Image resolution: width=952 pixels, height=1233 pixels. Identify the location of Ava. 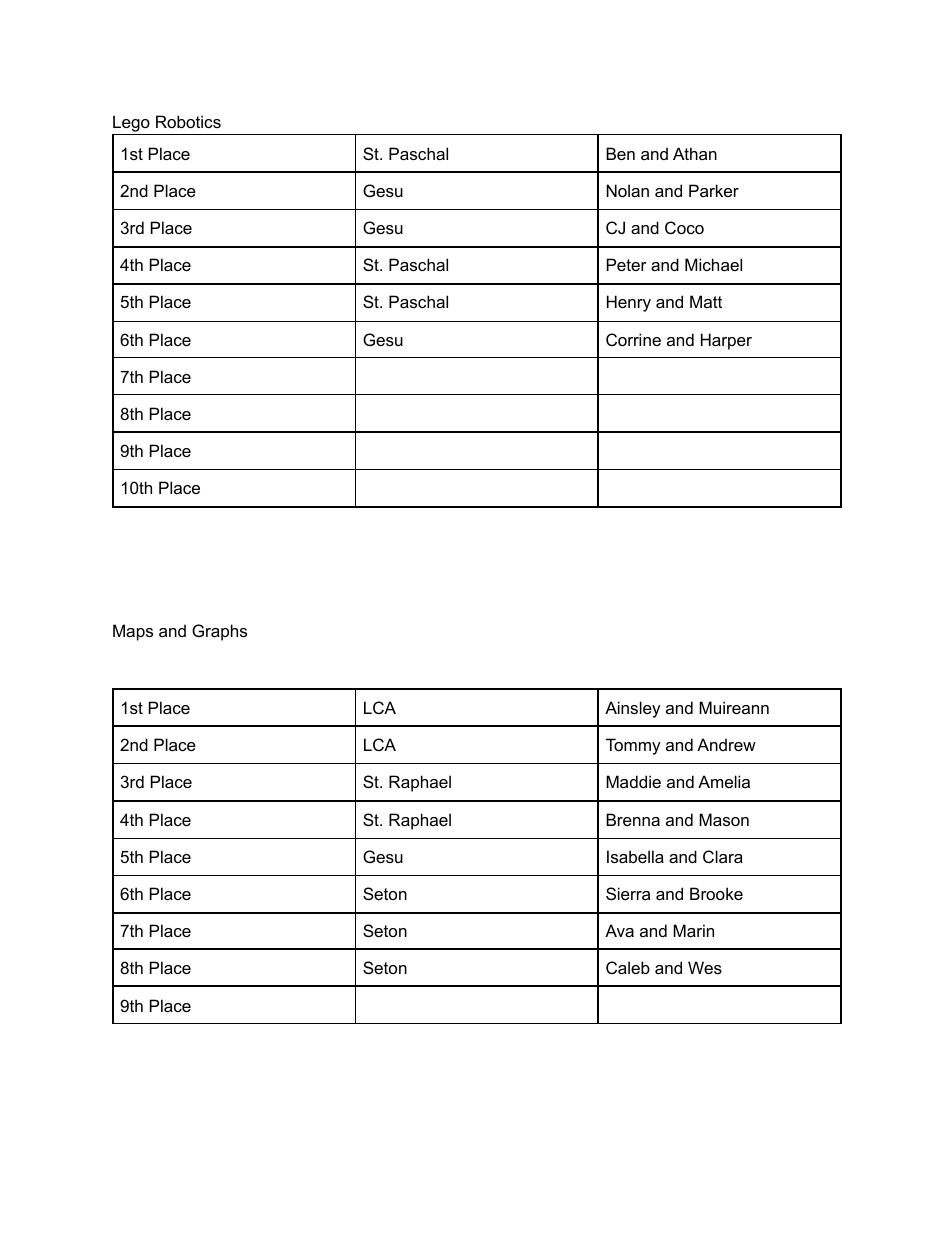
(619, 930).
